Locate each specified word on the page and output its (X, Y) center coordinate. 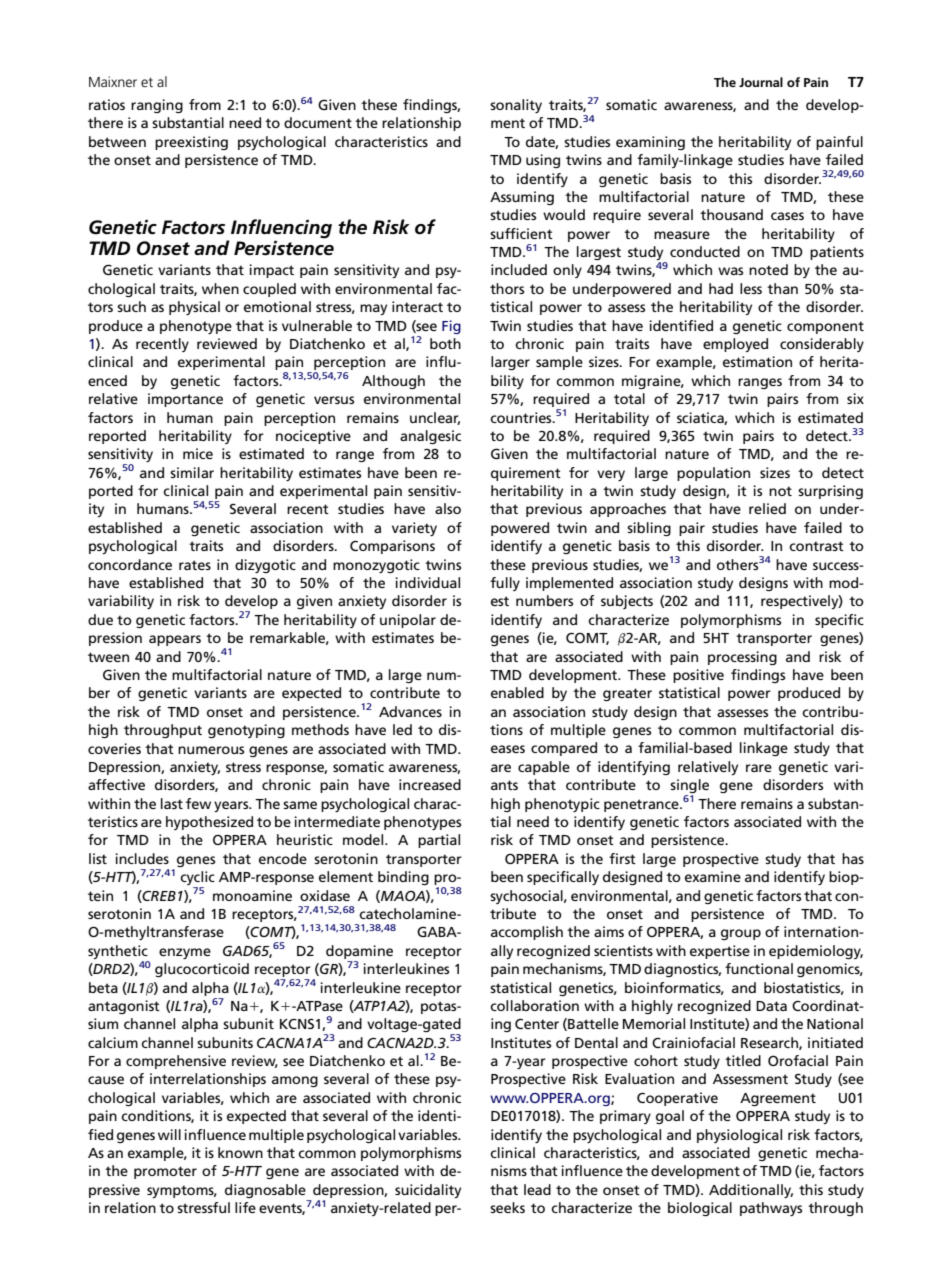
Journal (761, 82)
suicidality (428, 1191)
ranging (157, 106)
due (100, 619)
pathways (771, 1209)
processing (742, 658)
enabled (517, 692)
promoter (165, 1172)
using (543, 161)
